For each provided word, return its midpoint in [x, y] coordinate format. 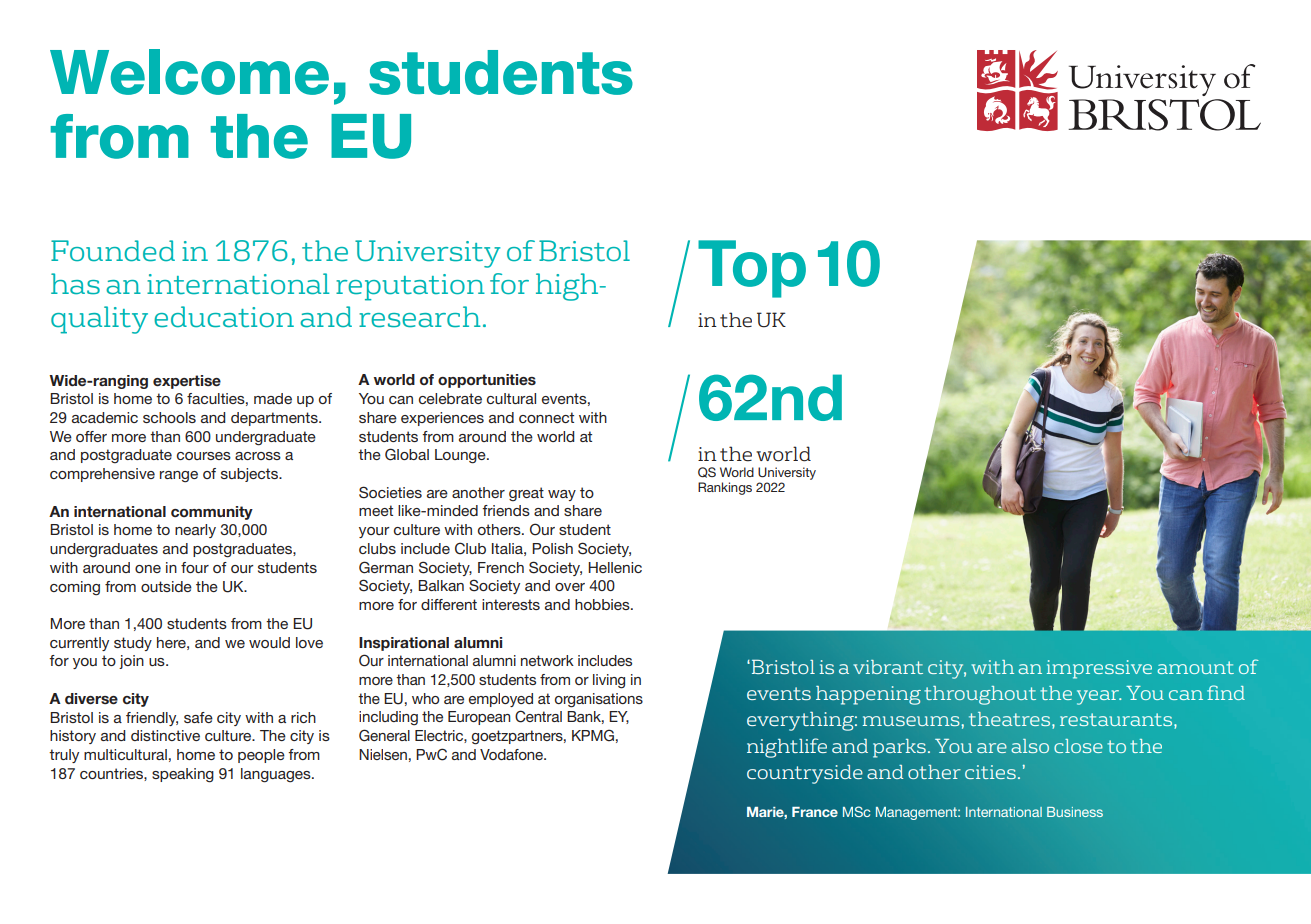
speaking [183, 775]
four [195, 567]
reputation [410, 287]
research [420, 317]
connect [546, 417]
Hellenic [615, 567]
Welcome [189, 72]
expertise [187, 382]
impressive [1099, 669]
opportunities [487, 381]
